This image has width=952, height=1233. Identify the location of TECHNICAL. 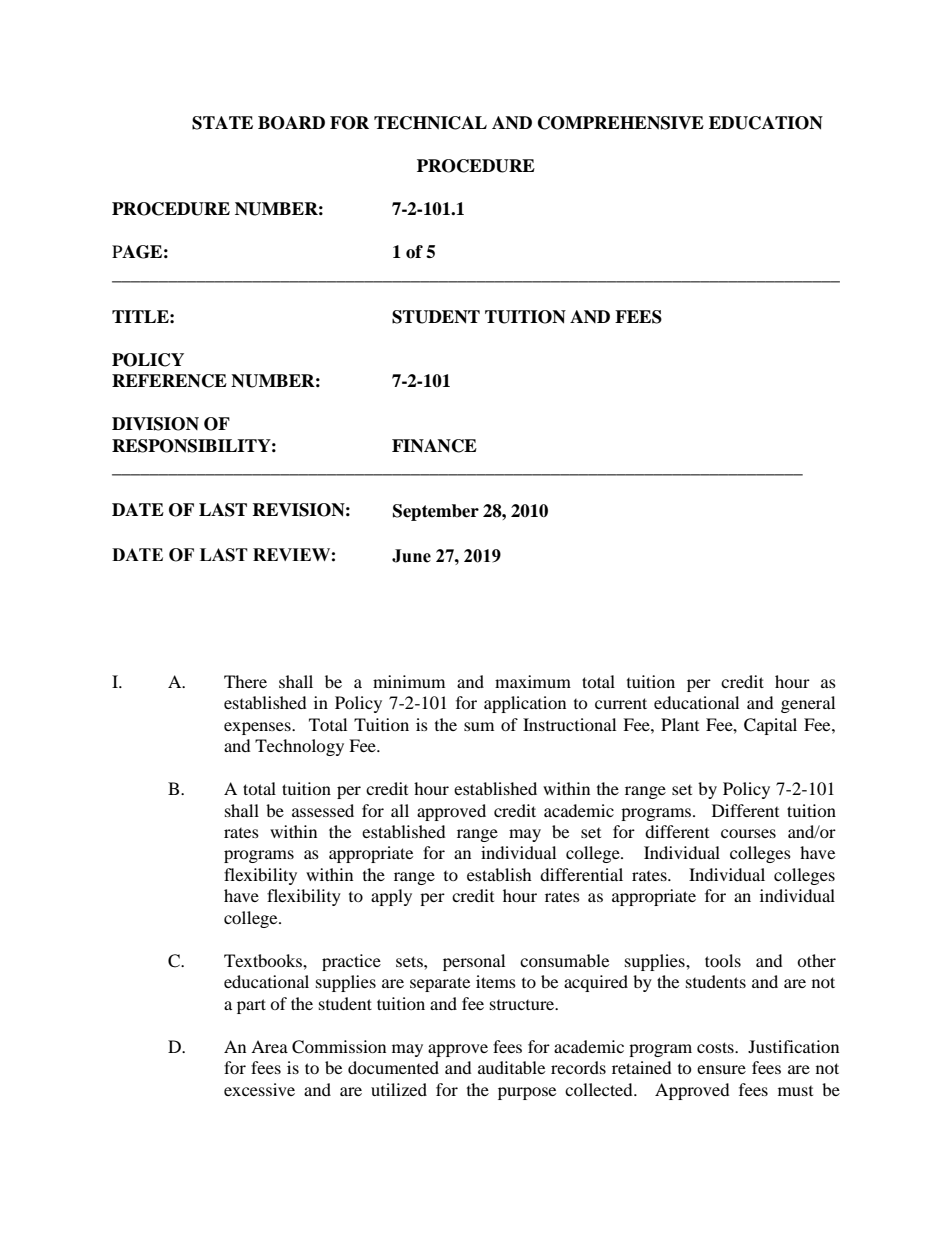
(430, 123).
